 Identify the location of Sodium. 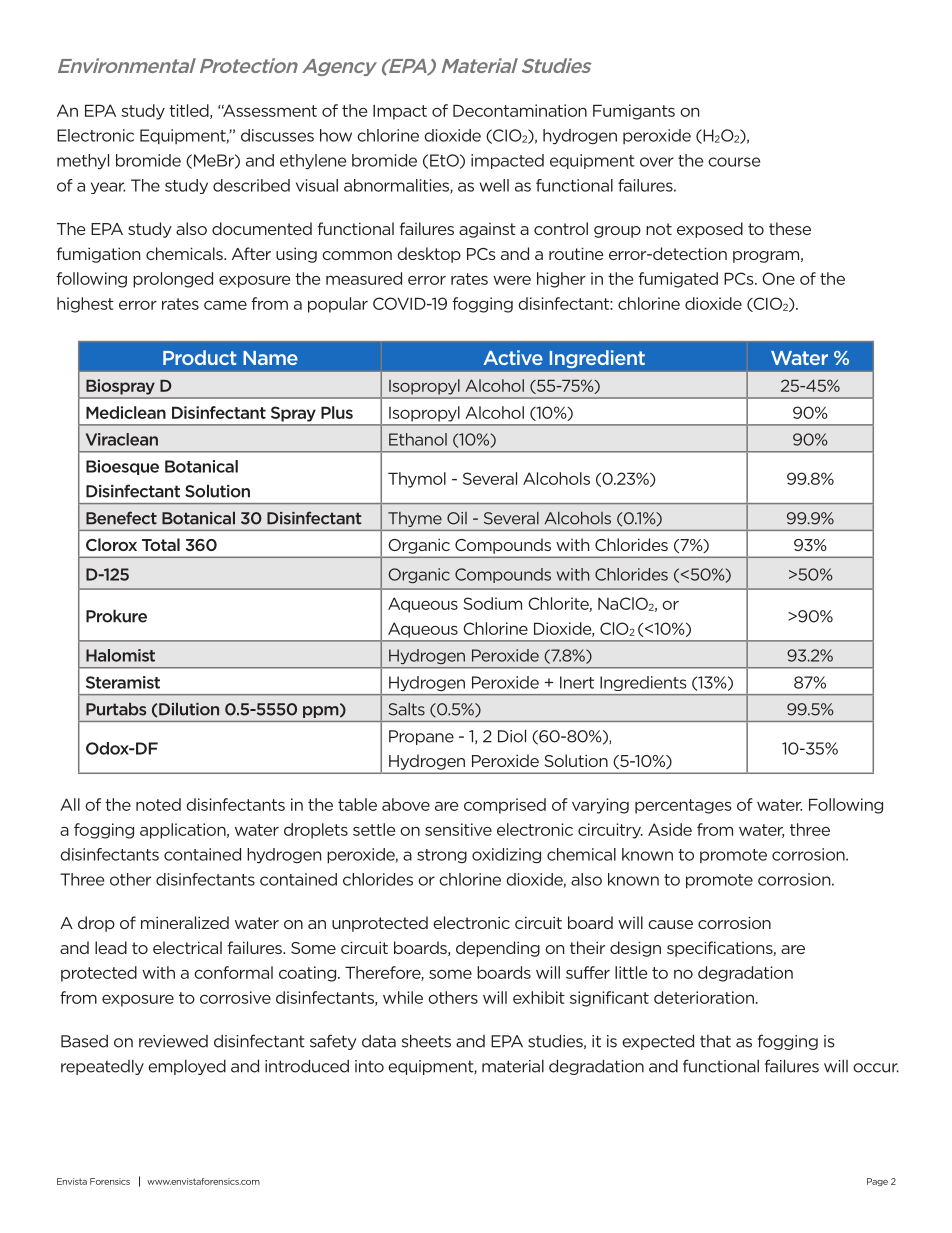
(493, 603).
